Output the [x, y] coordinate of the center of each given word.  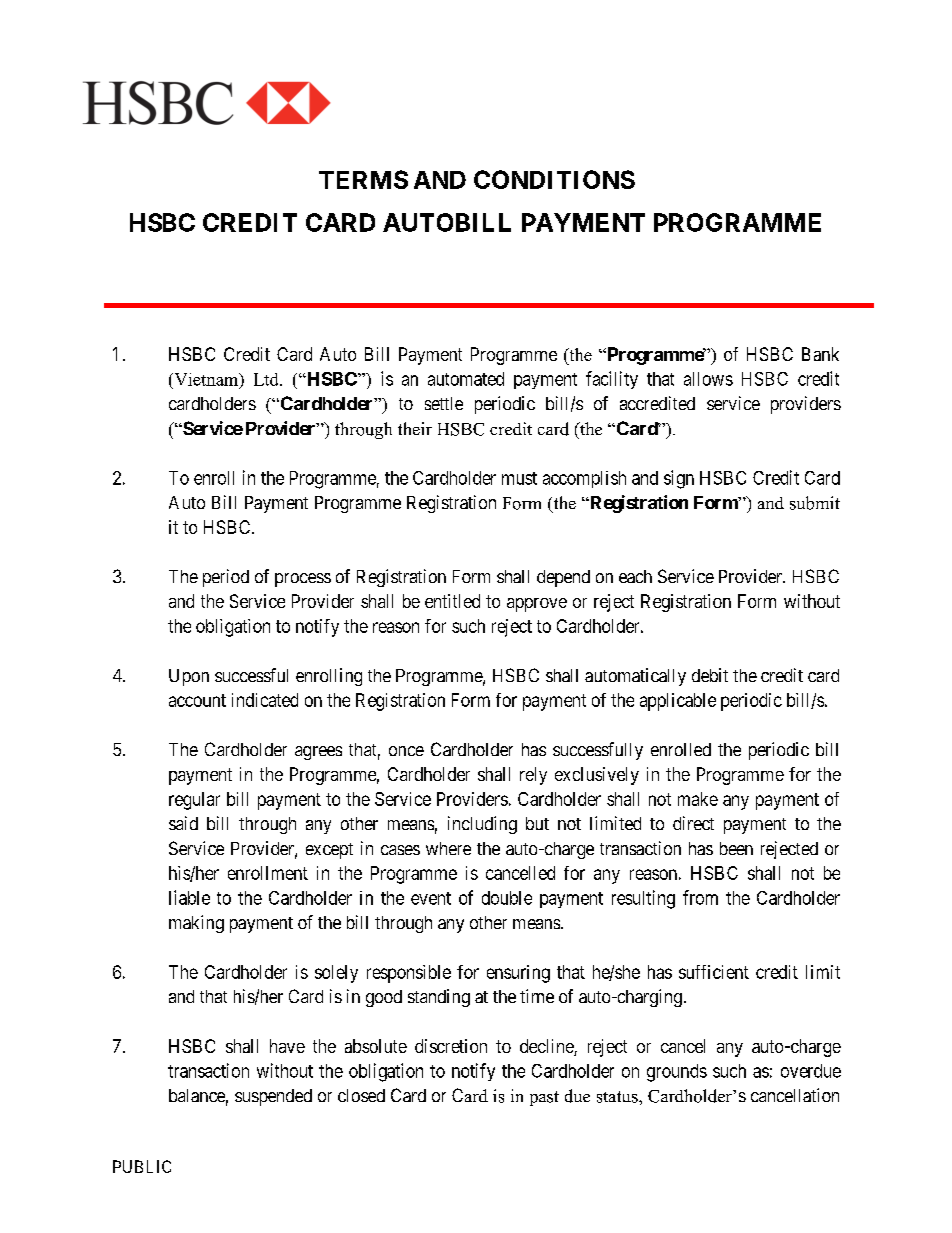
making [196, 924]
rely [533, 776]
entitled [452, 601]
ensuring [518, 974]
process [303, 580]
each [635, 576]
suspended [273, 1097]
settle [444, 403]
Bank [820, 354]
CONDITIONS [554, 179]
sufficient [714, 972]
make [698, 799]
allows [708, 379]
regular [194, 801]
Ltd [267, 379]
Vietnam [206, 380]
